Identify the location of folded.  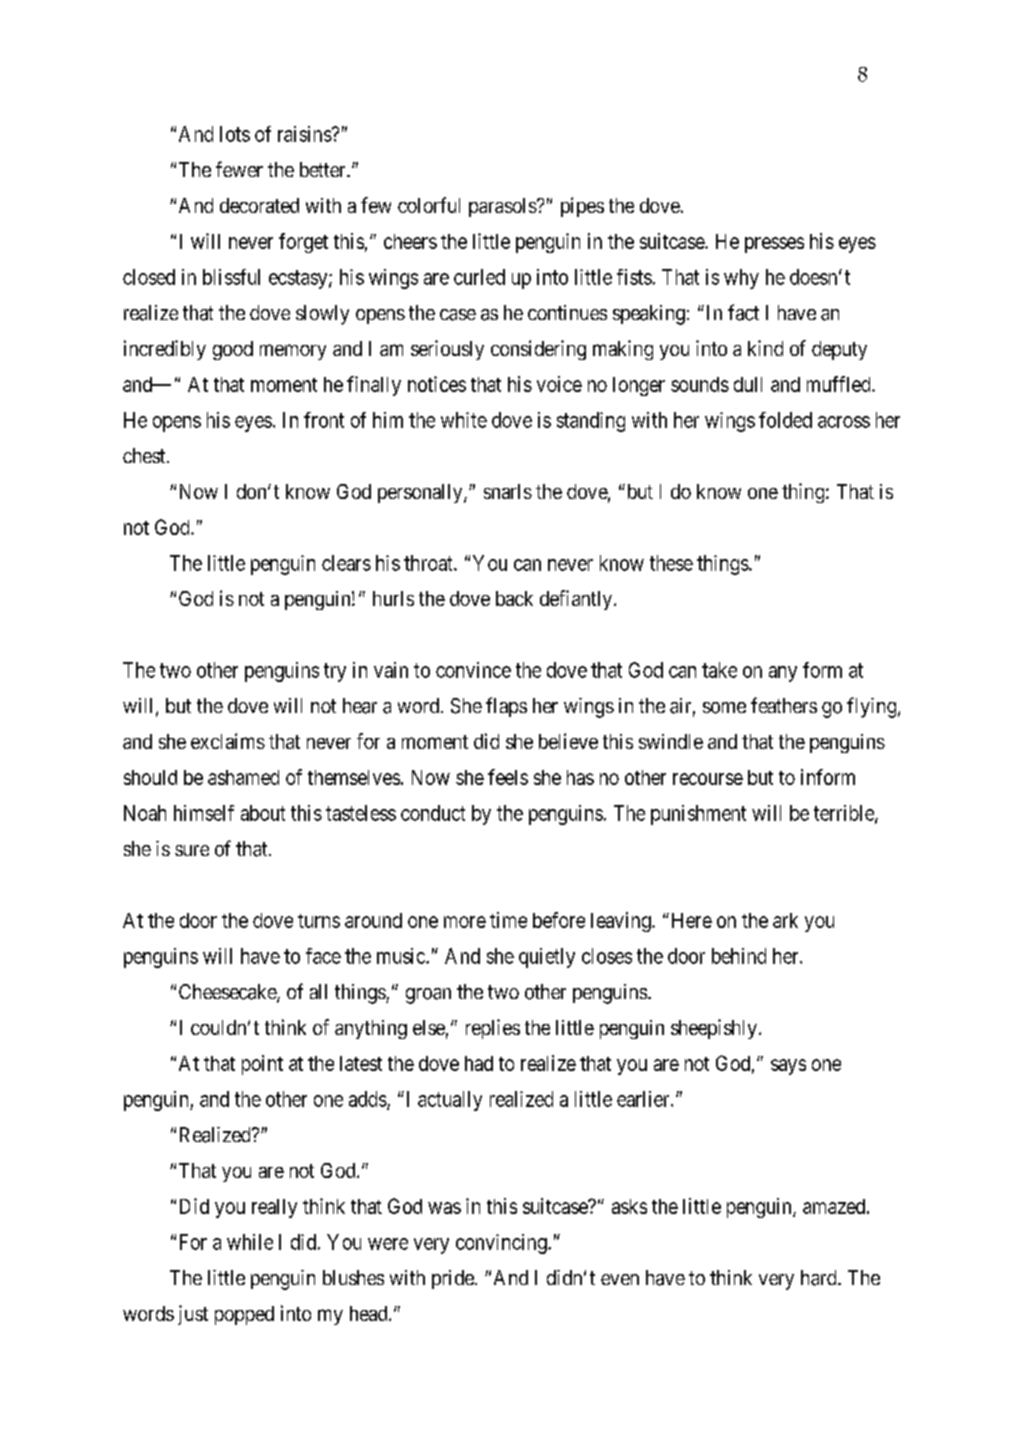
(785, 420).
